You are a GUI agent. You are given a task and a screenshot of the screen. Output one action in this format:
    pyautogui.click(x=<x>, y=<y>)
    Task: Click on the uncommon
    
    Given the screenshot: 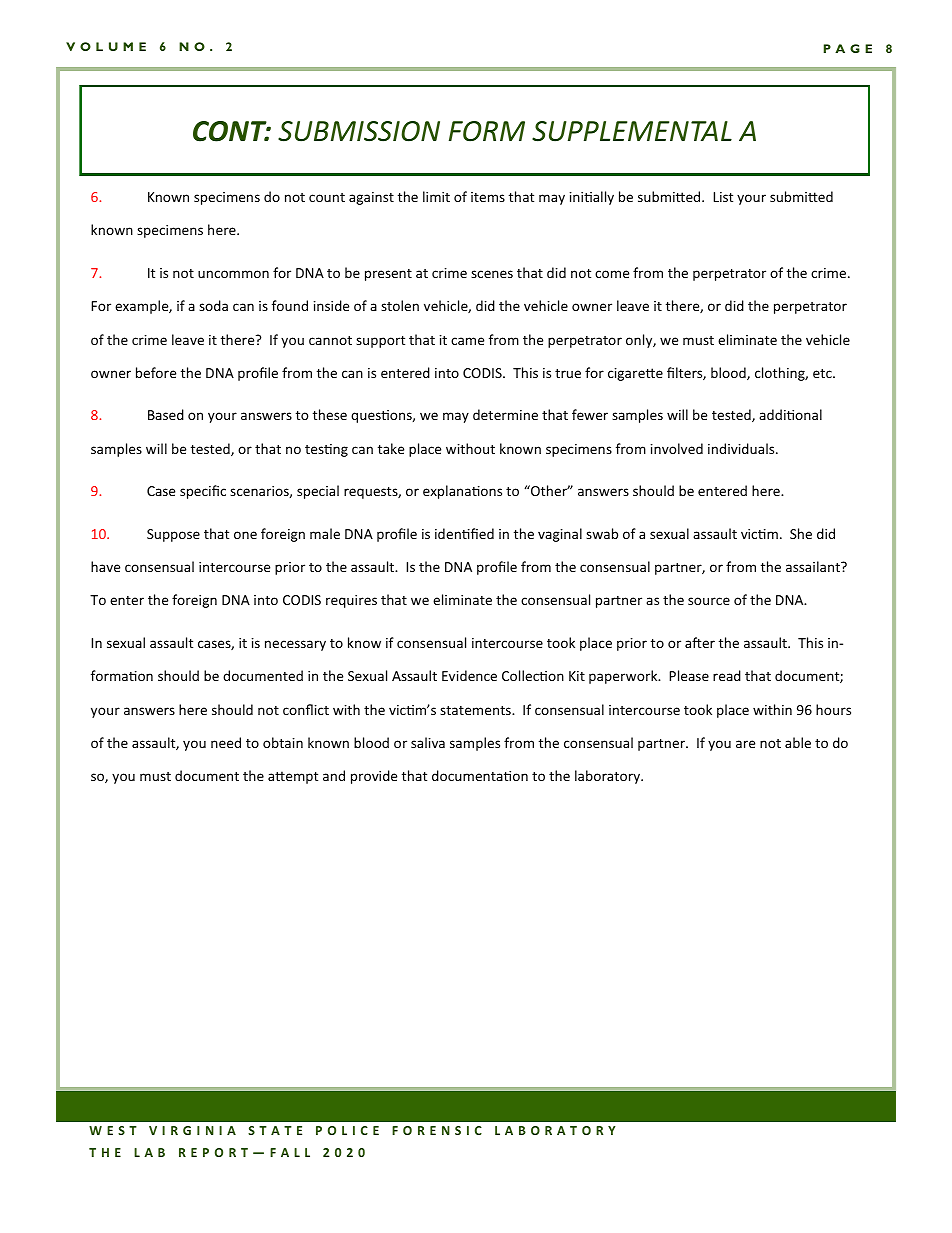 What is the action you would take?
    pyautogui.click(x=233, y=274)
